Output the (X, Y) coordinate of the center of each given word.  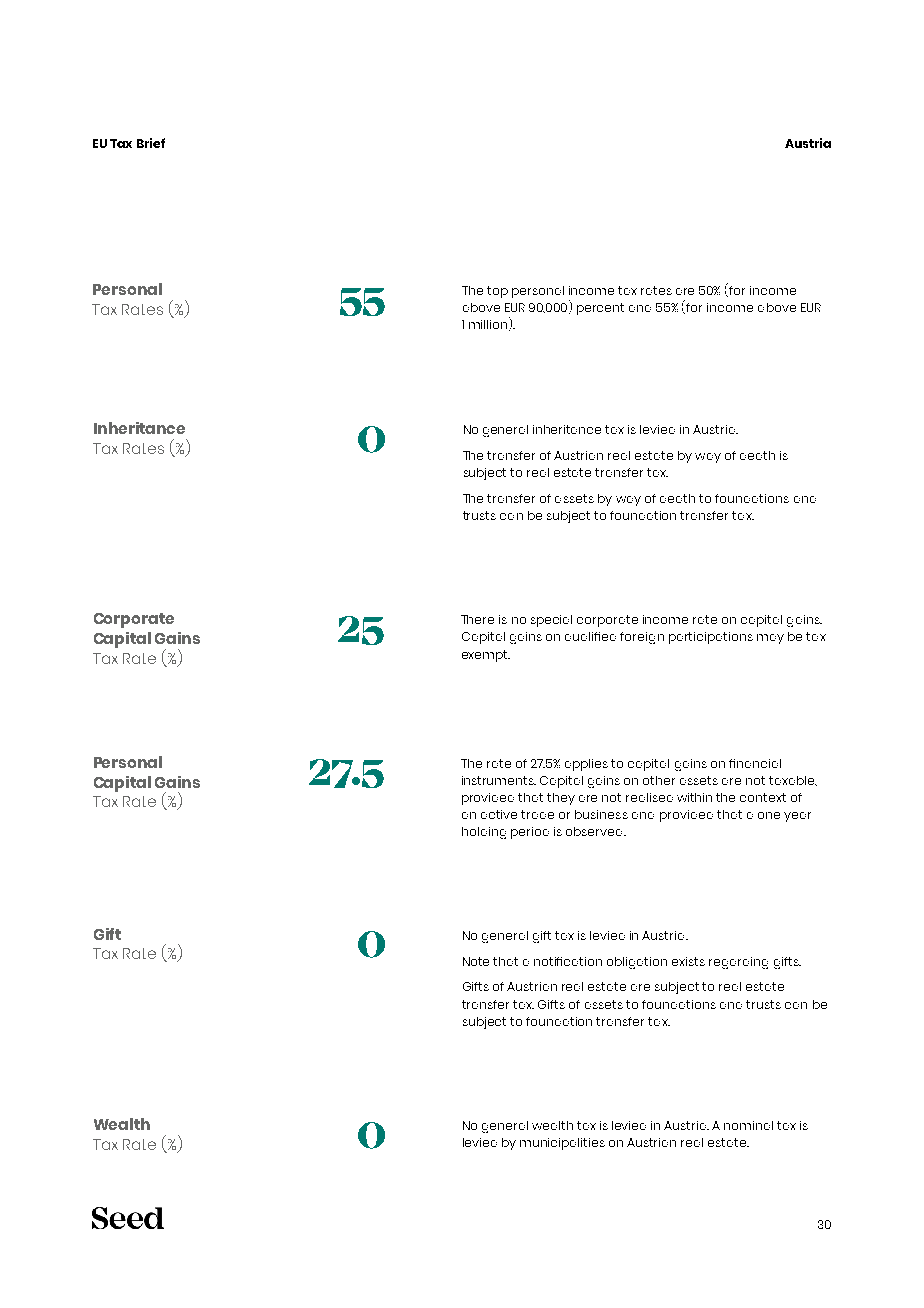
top (497, 292)
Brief (151, 143)
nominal (748, 1125)
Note (476, 961)
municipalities (562, 1144)
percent (600, 309)
